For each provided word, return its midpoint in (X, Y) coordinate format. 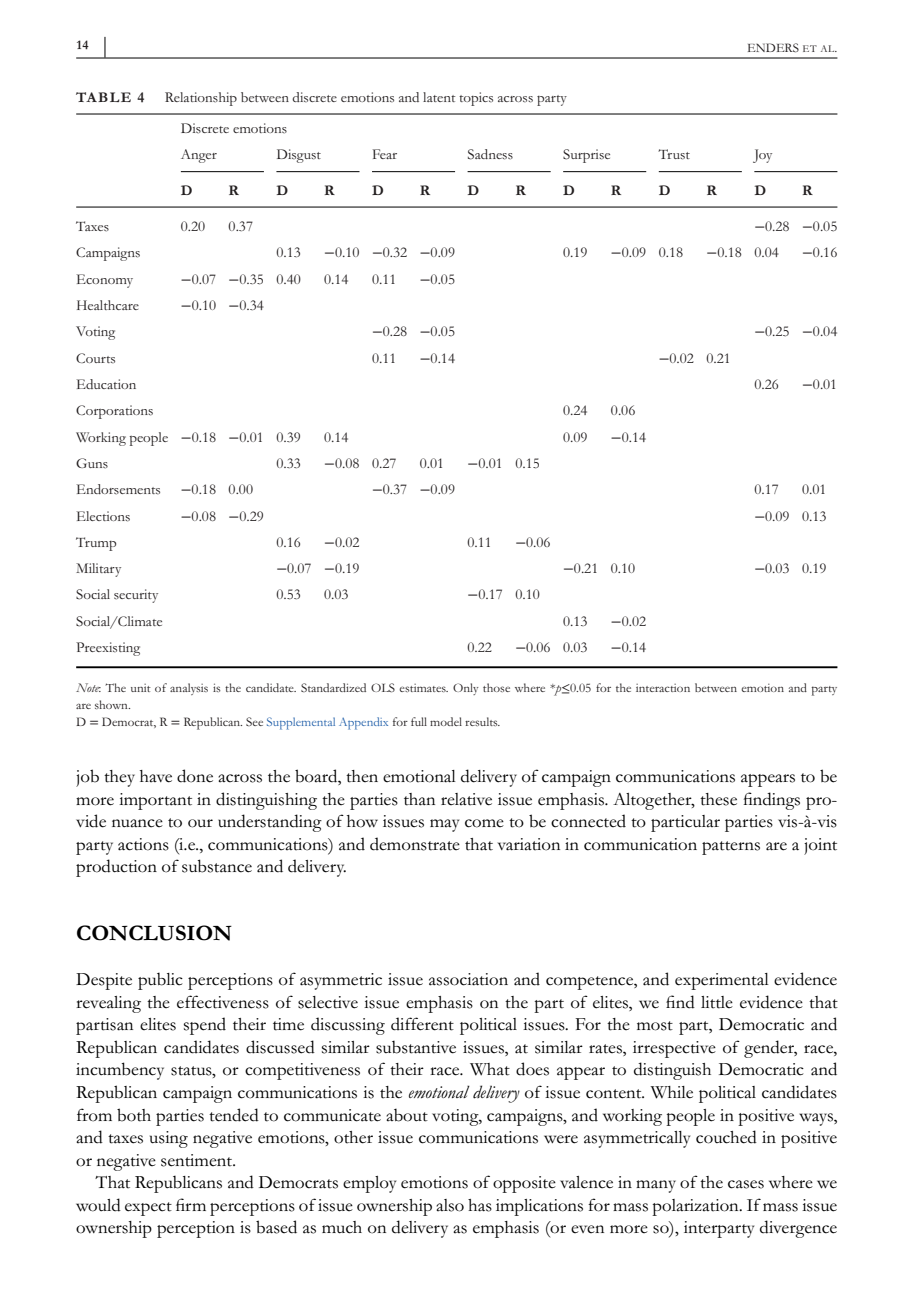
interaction (663, 688)
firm (191, 1204)
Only (465, 689)
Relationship (201, 99)
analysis (189, 689)
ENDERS (773, 48)
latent (439, 97)
